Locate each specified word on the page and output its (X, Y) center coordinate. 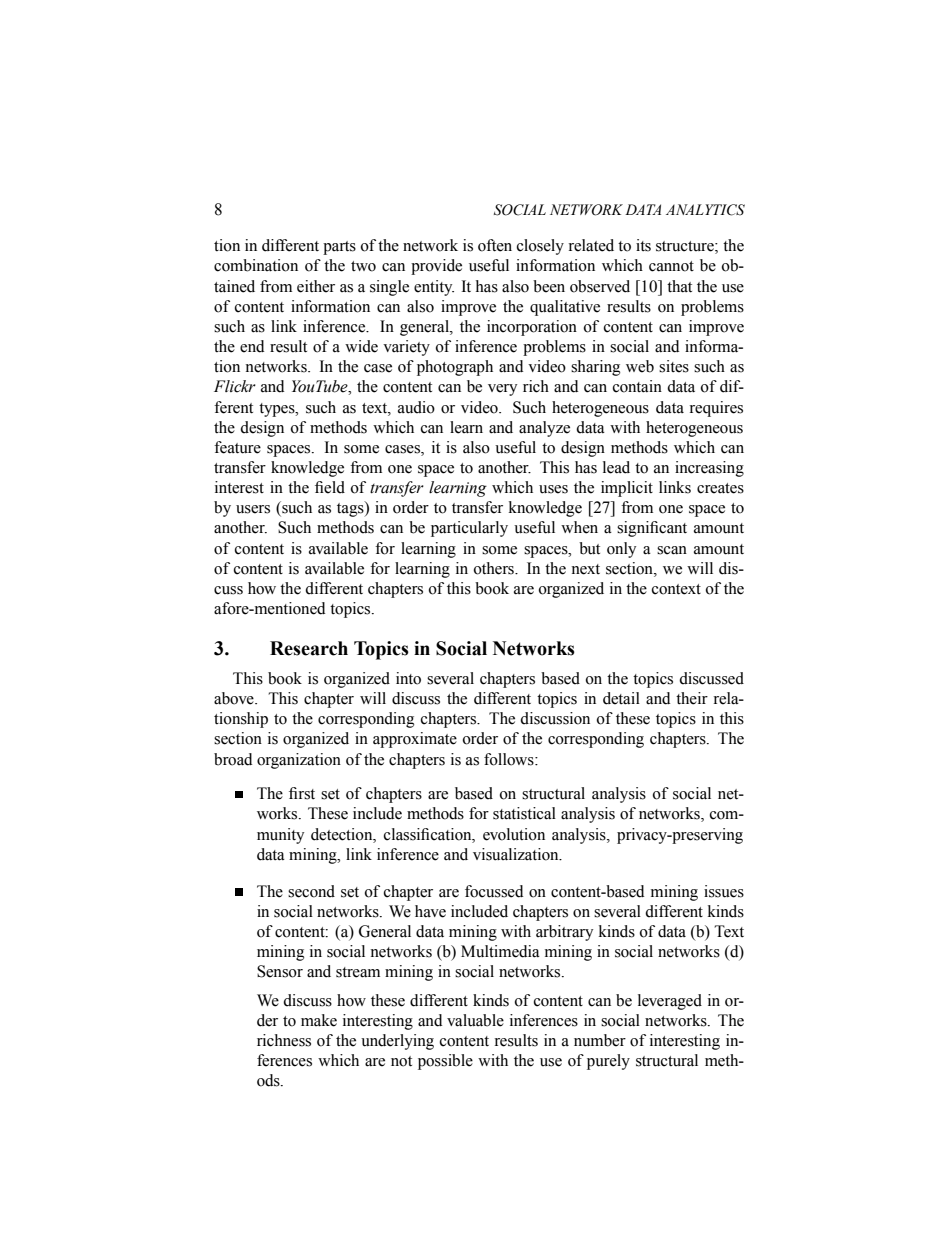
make (319, 1020)
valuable (475, 1020)
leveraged (670, 1002)
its (643, 245)
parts (339, 248)
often (495, 245)
